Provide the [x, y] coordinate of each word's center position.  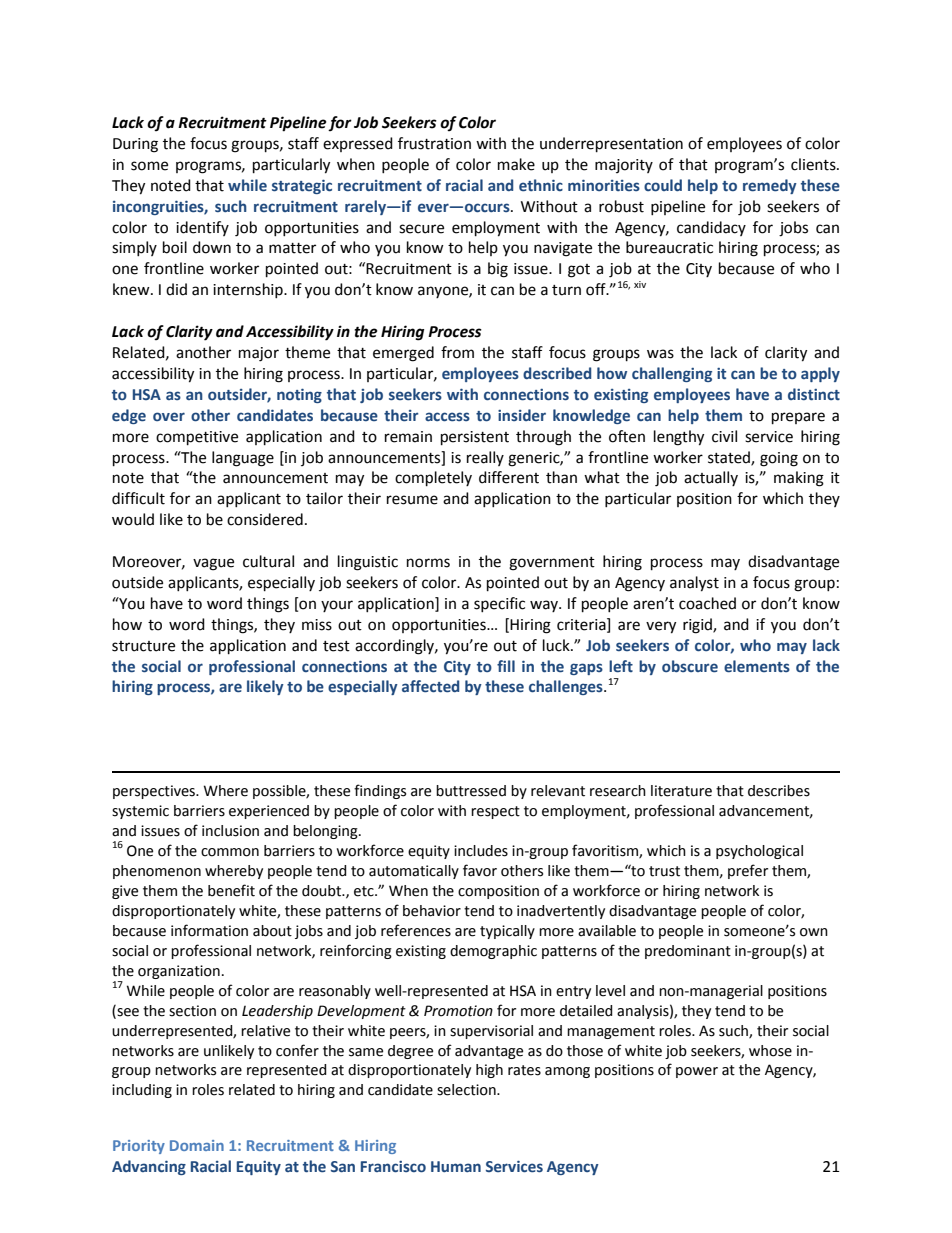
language [243, 459]
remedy [770, 186]
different [509, 477]
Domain [197, 1145]
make [516, 164]
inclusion [230, 831]
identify [202, 228]
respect [495, 812]
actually [711, 478]
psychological [759, 852]
